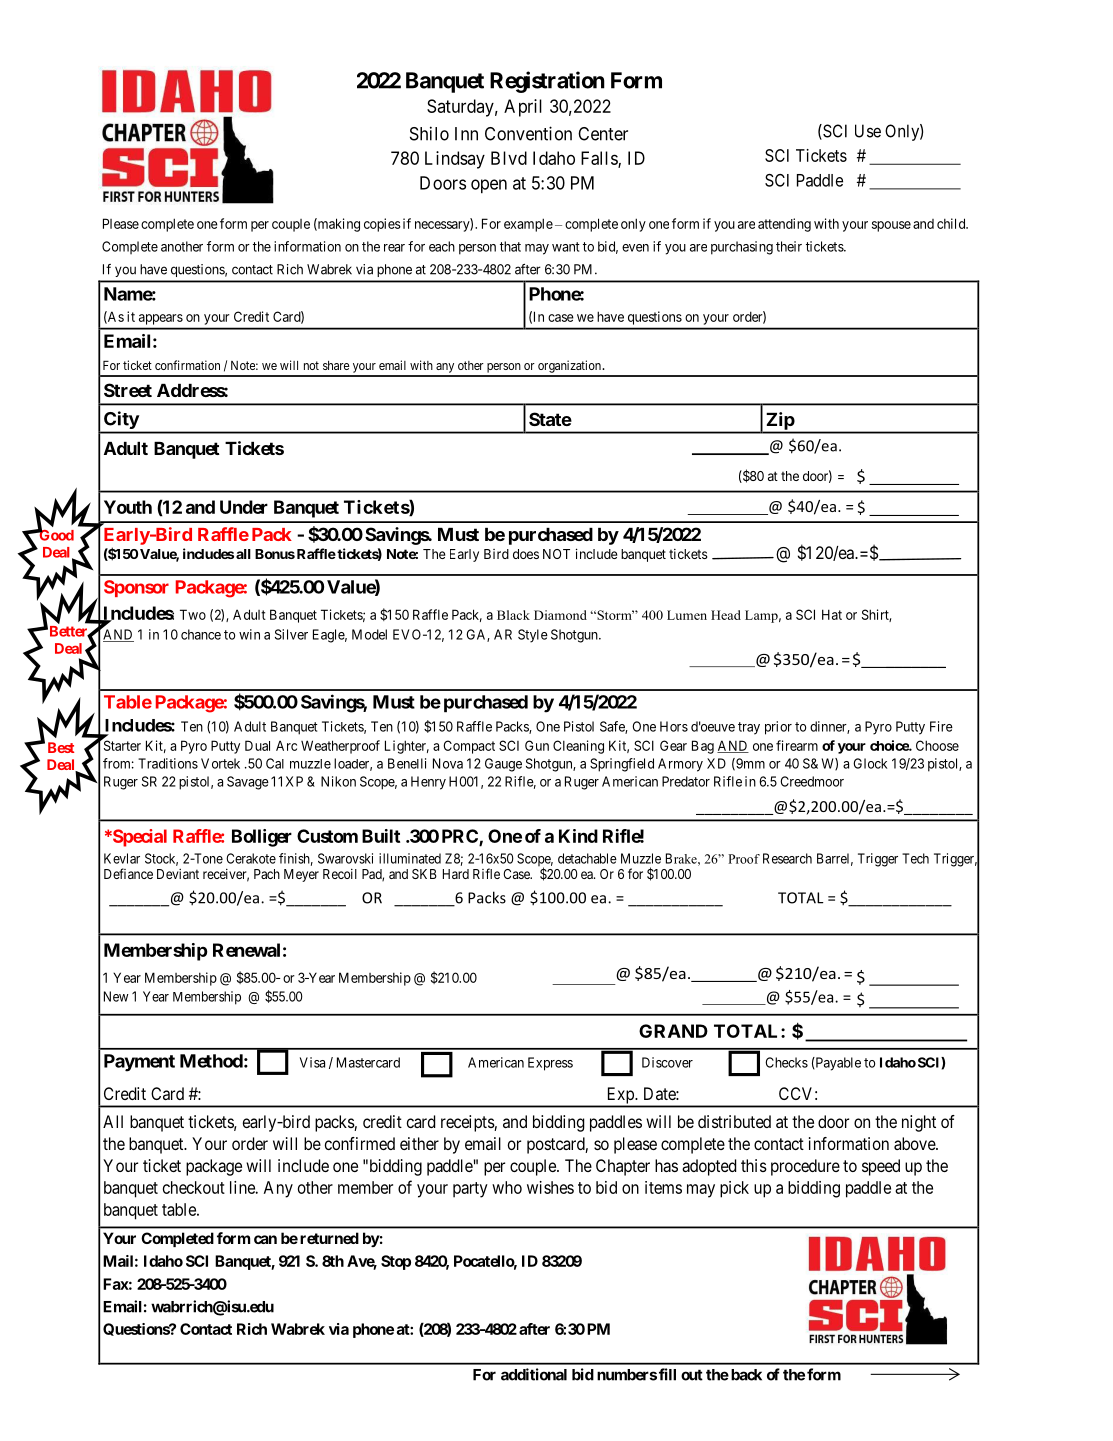 The image size is (1113, 1441). What do you see at coordinates (745, 1375) in the image?
I see `back` at bounding box center [745, 1375].
